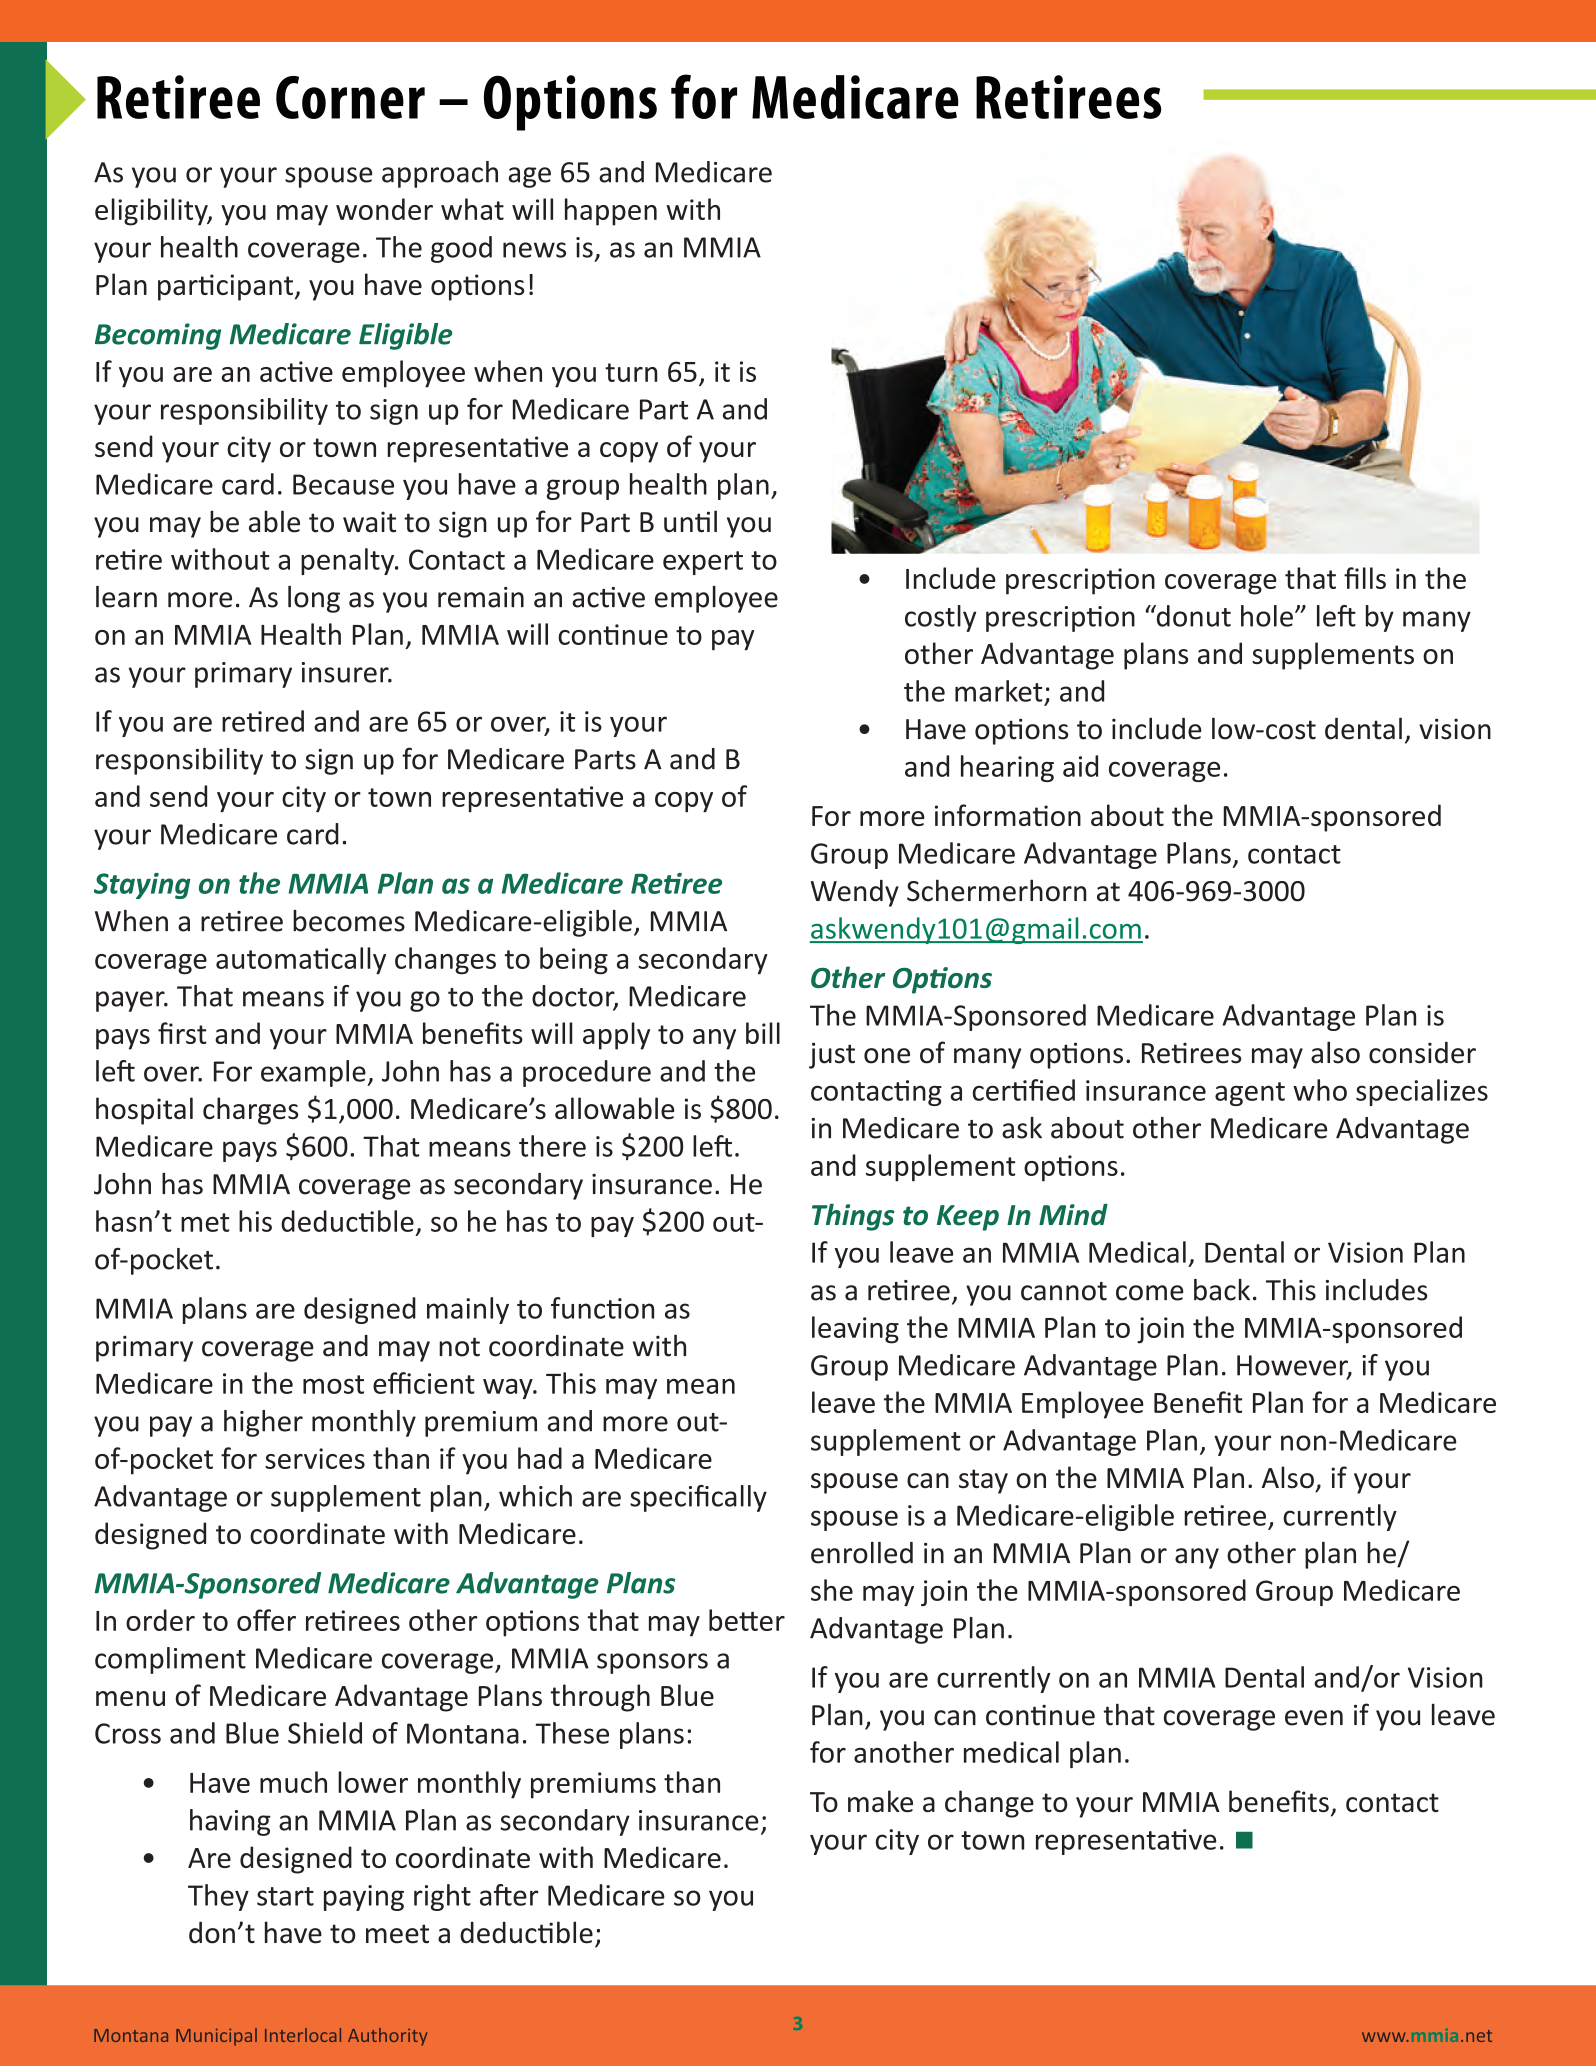  What do you see at coordinates (333, 1384) in the screenshot?
I see `most` at bounding box center [333, 1384].
